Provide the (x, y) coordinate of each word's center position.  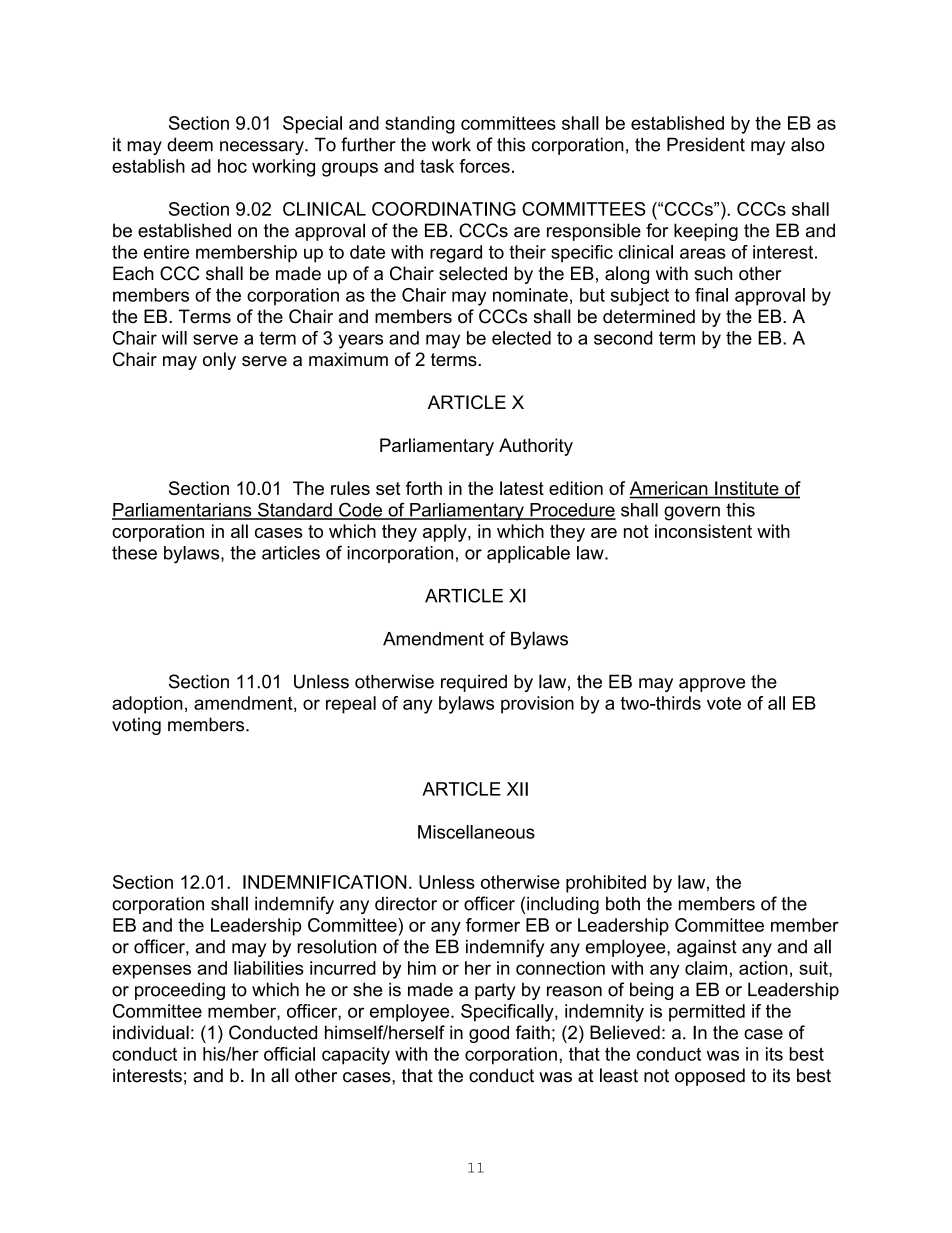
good (489, 1034)
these (134, 553)
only (219, 361)
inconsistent (703, 531)
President (706, 144)
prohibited (606, 884)
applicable (528, 554)
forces (484, 166)
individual (151, 1032)
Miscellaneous (476, 832)
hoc (232, 166)
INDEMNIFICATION (324, 882)
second (623, 338)
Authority (536, 447)
